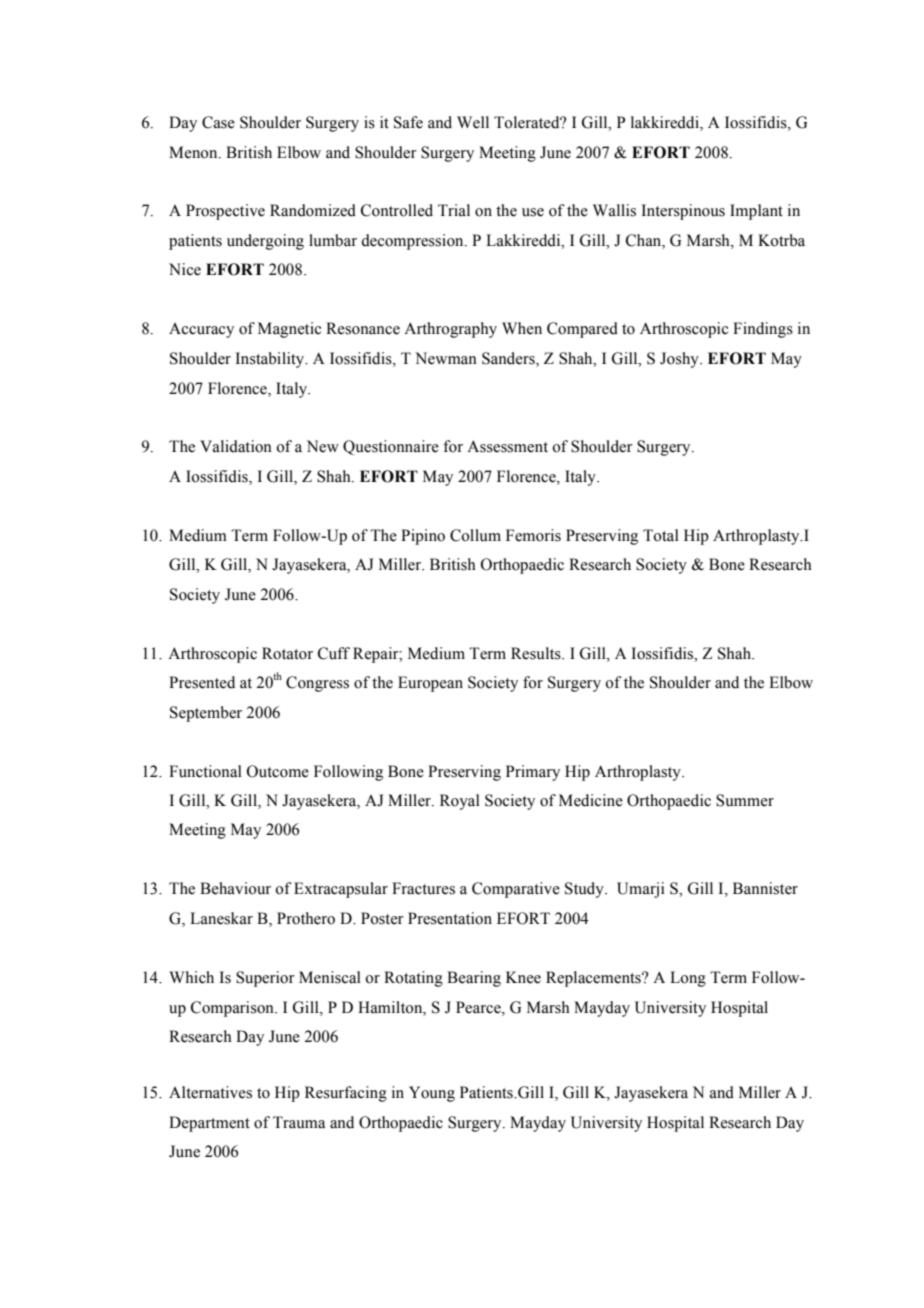 This document has height=1308, width=924. Describe the element at coordinates (218, 122) in the document. I see `Case` at that location.
